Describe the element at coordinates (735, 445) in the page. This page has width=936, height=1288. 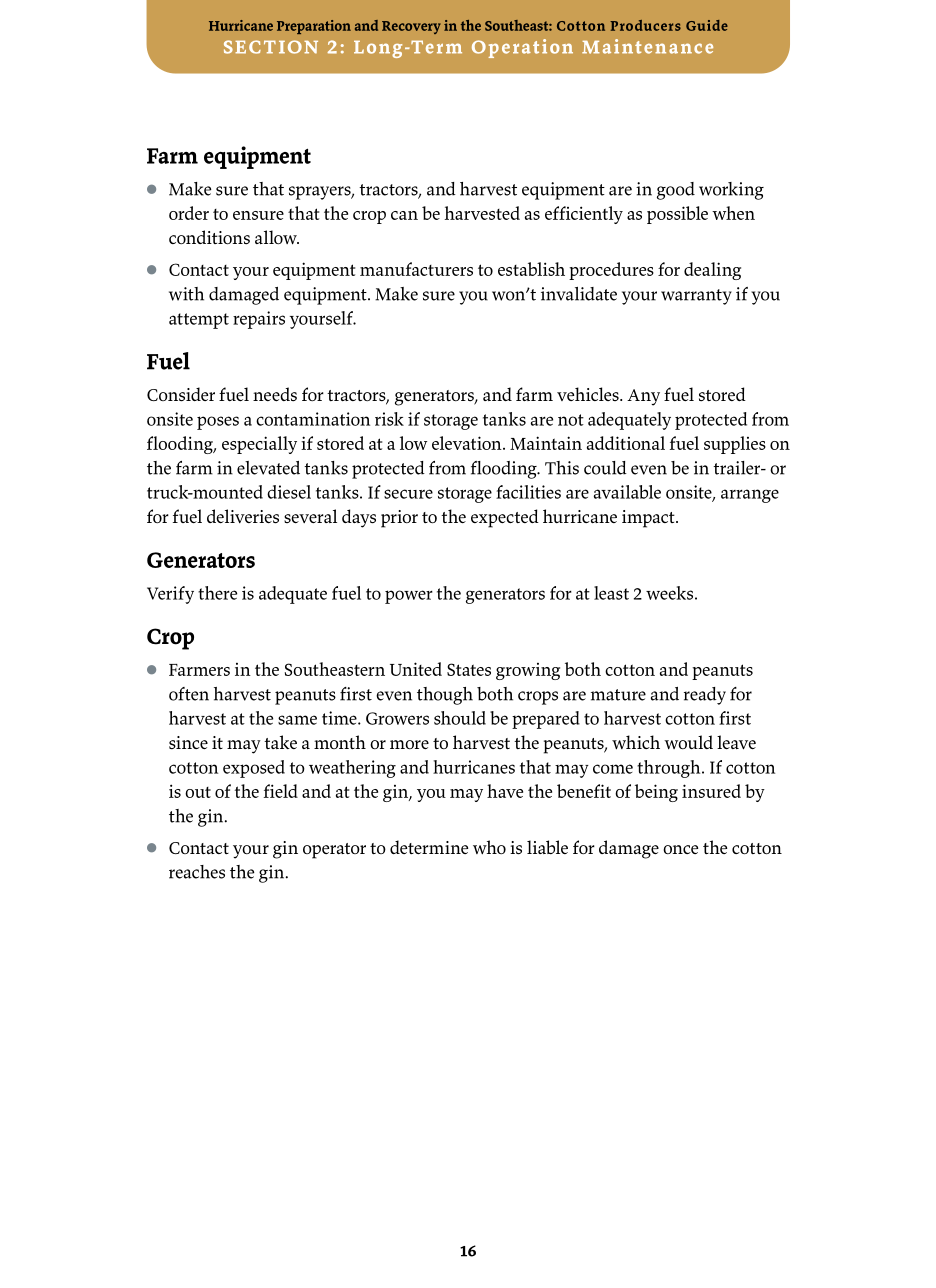
I see `supplies` at that location.
